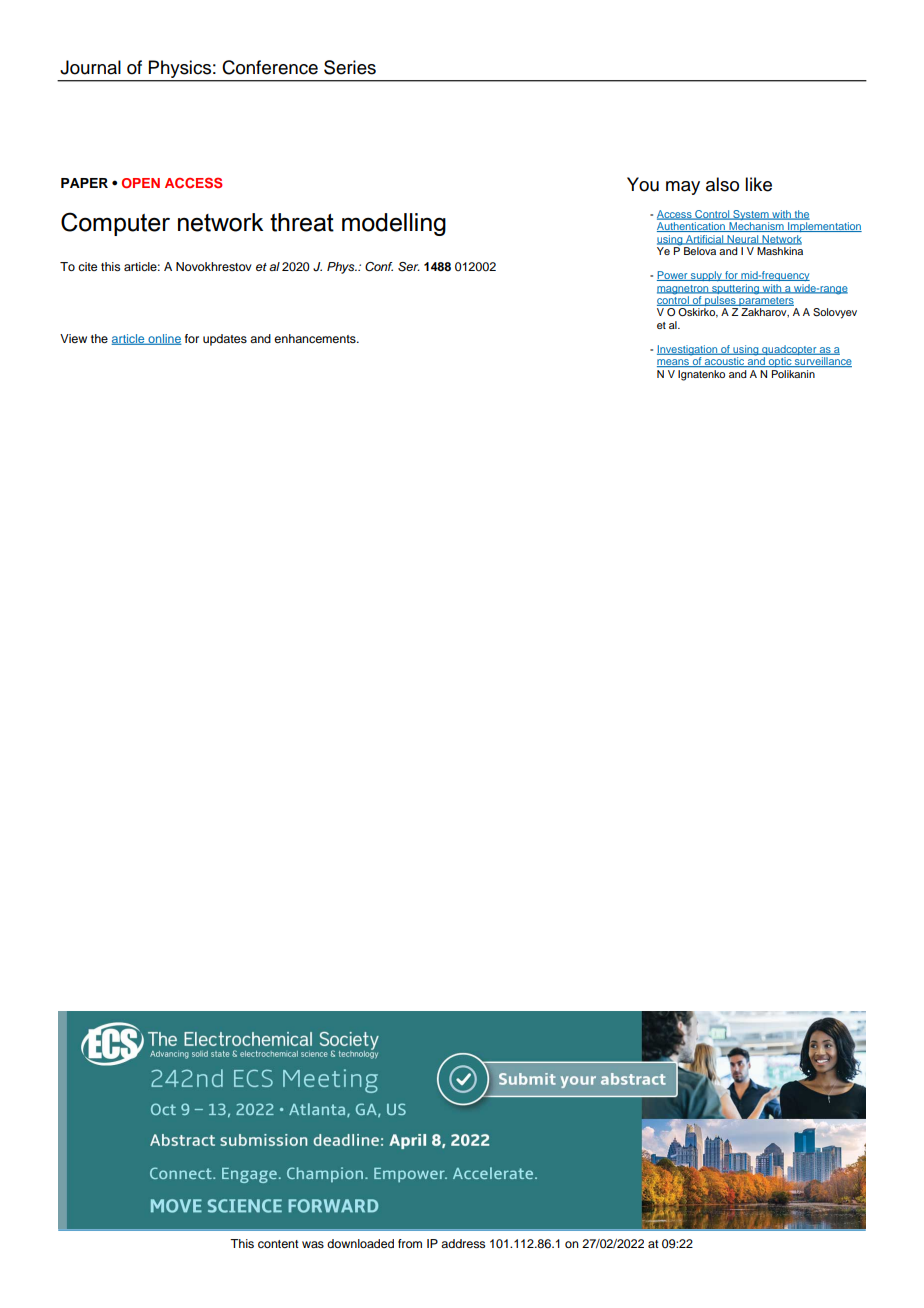 The height and width of the screenshot is (1308, 924). Describe the element at coordinates (278, 1244) in the screenshot. I see `content` at that location.
